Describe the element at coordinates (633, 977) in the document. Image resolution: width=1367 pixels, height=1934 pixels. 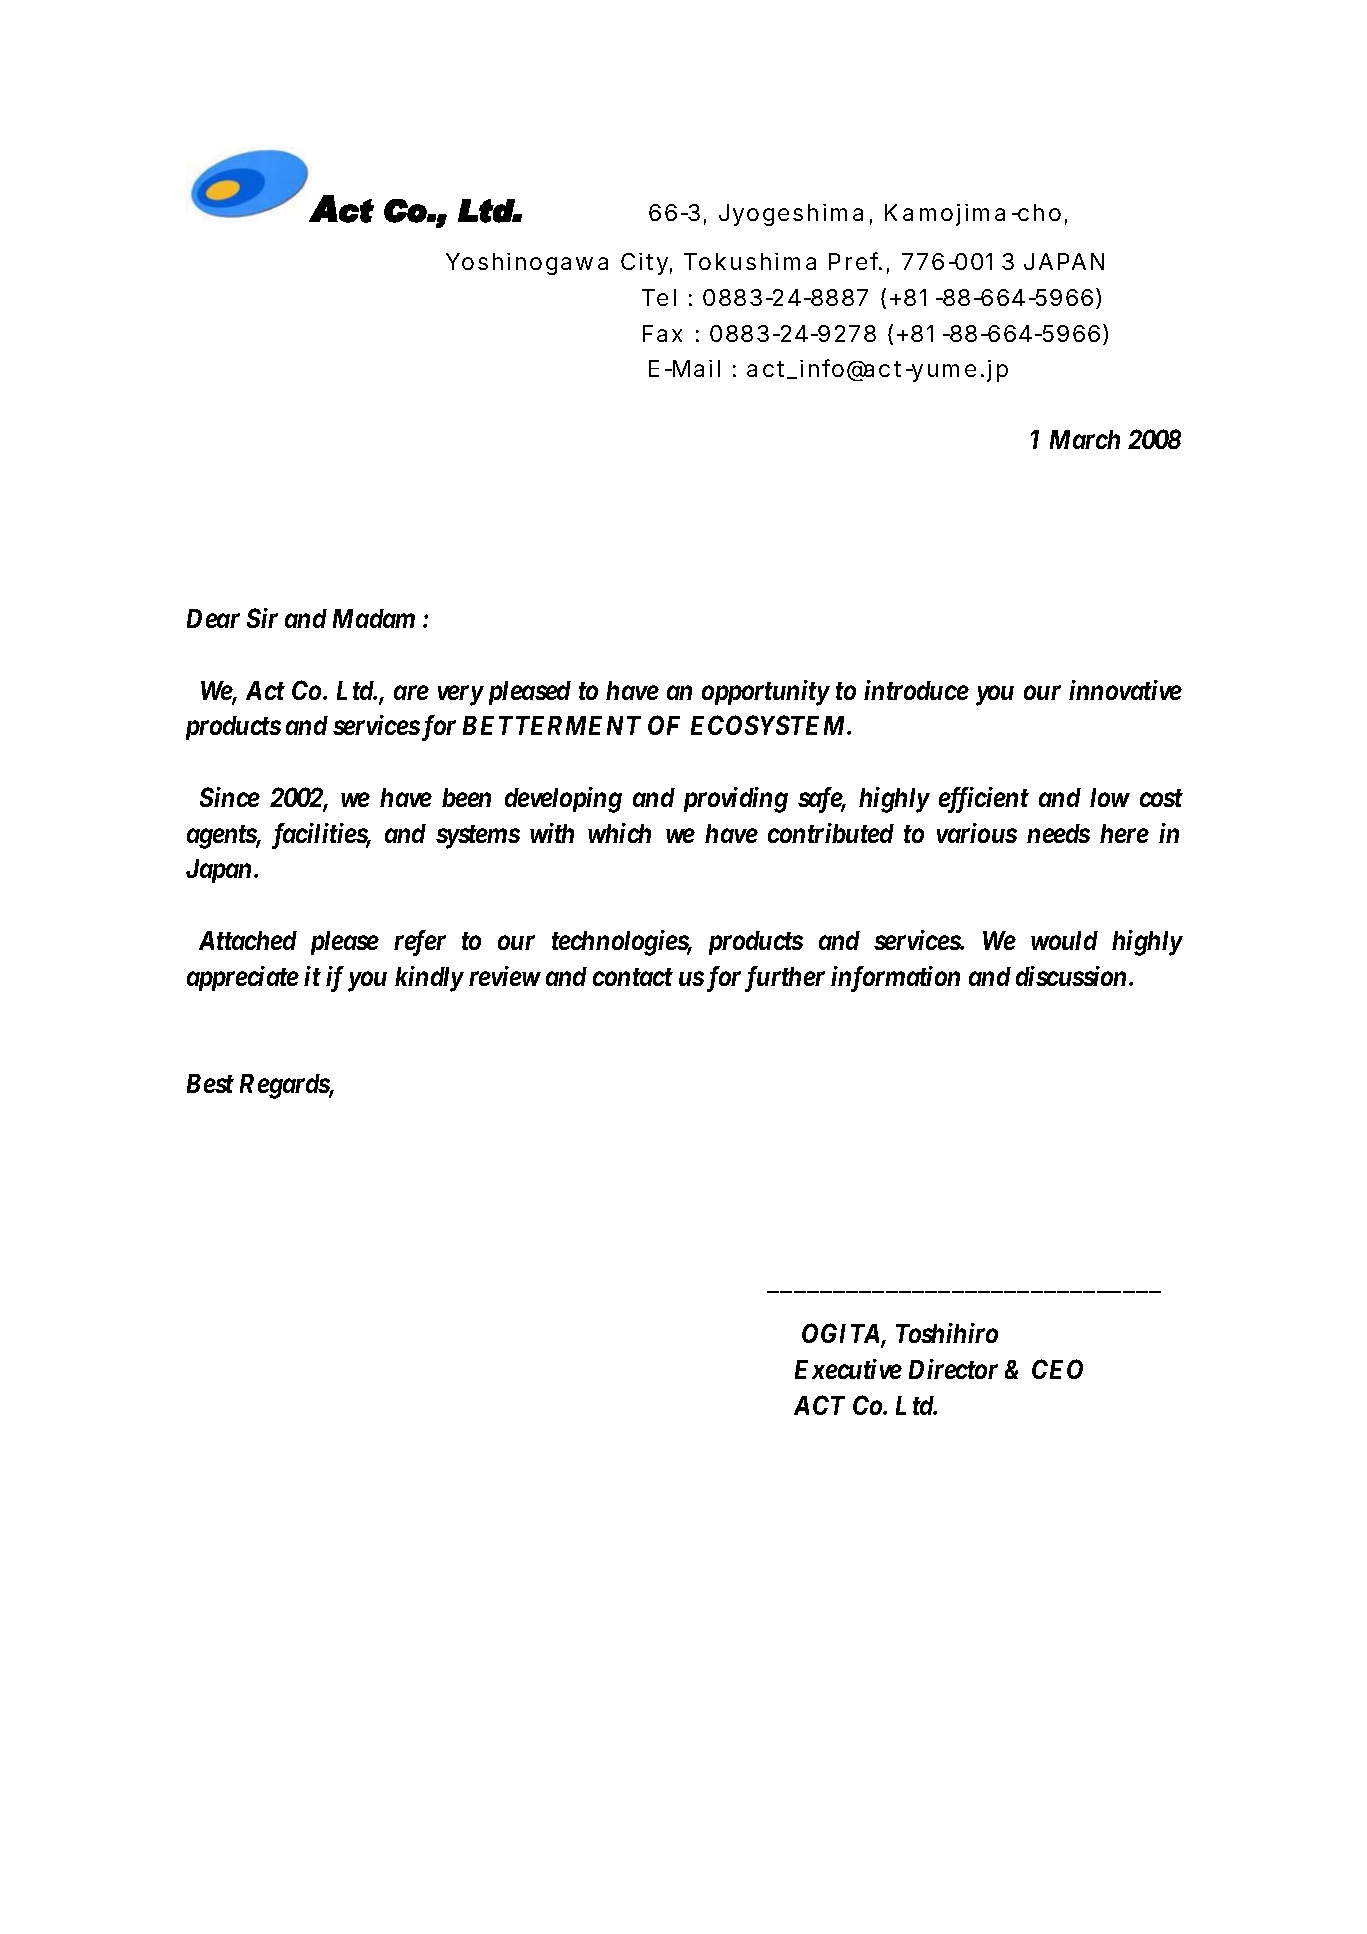
I see `contact` at that location.
